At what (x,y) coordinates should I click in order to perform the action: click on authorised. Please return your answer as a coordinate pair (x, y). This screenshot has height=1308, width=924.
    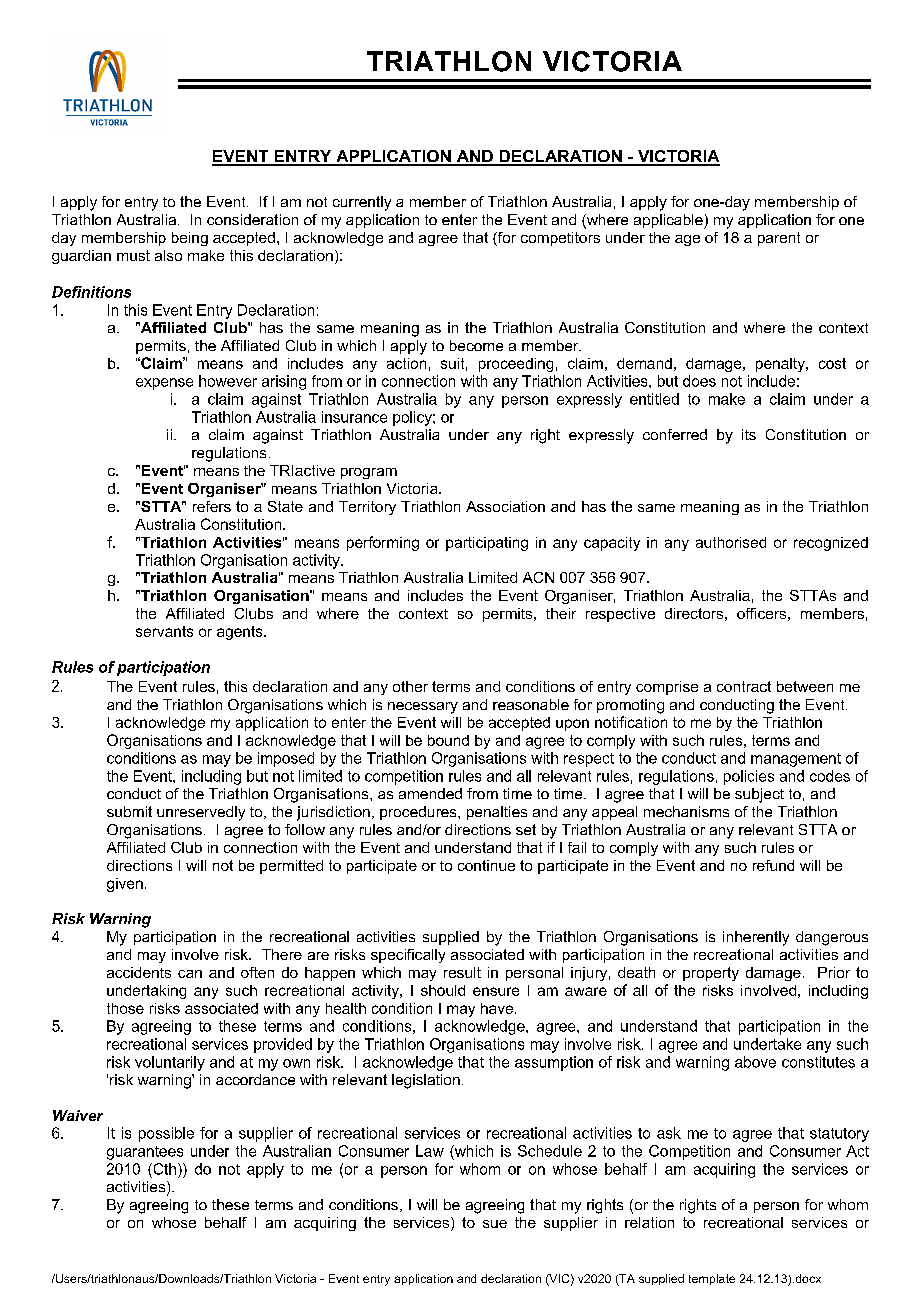
    Looking at the image, I should click on (731, 542).
